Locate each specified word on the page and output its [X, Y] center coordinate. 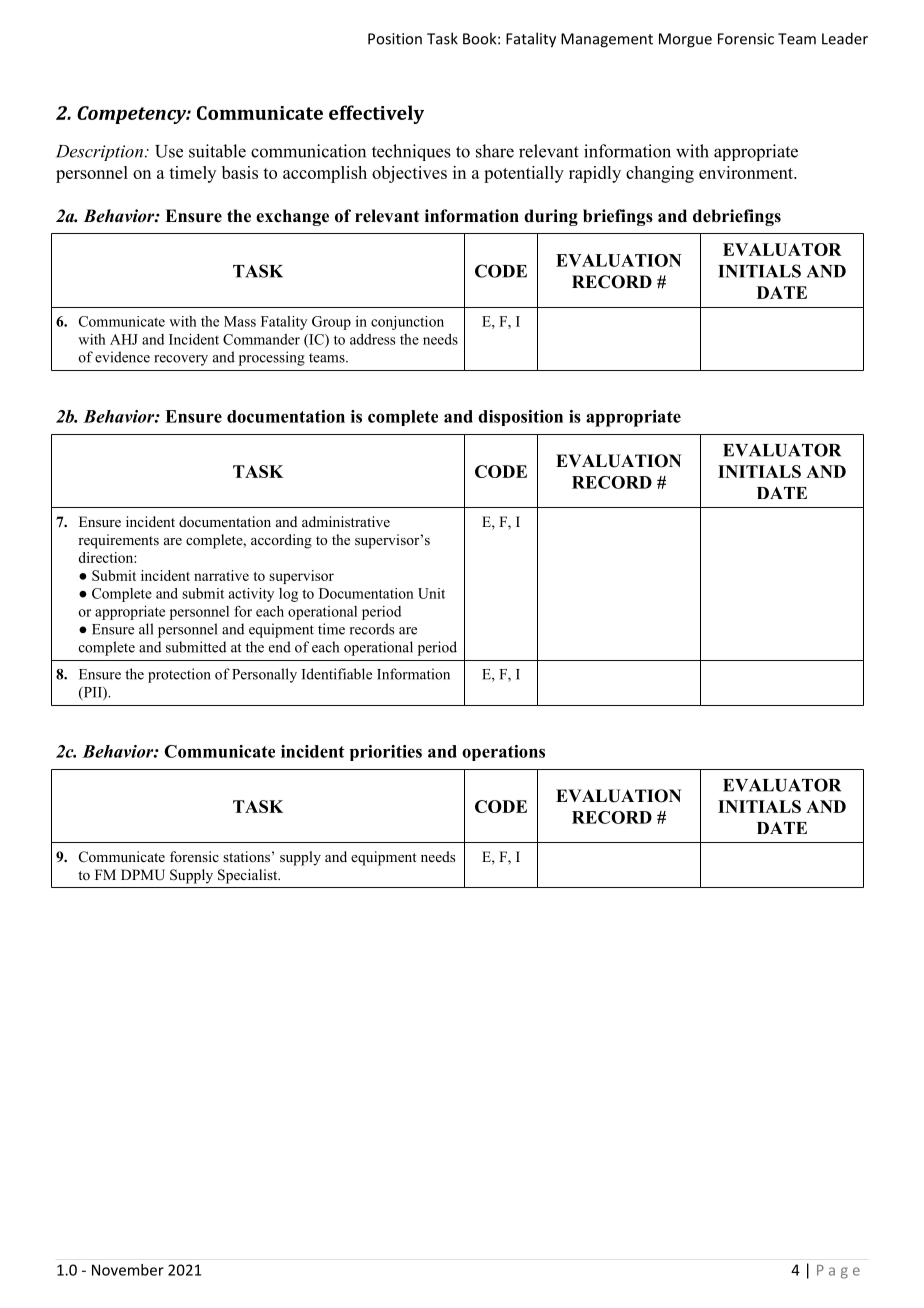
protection [179, 675]
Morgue [685, 40]
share [495, 151]
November [128, 1270]
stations [246, 856]
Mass [240, 321]
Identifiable [337, 674]
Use [169, 151]
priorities [386, 753]
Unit [431, 593]
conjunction [407, 323]
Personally [264, 675]
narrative [221, 575]
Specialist [249, 876]
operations [503, 753]
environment [747, 172]
